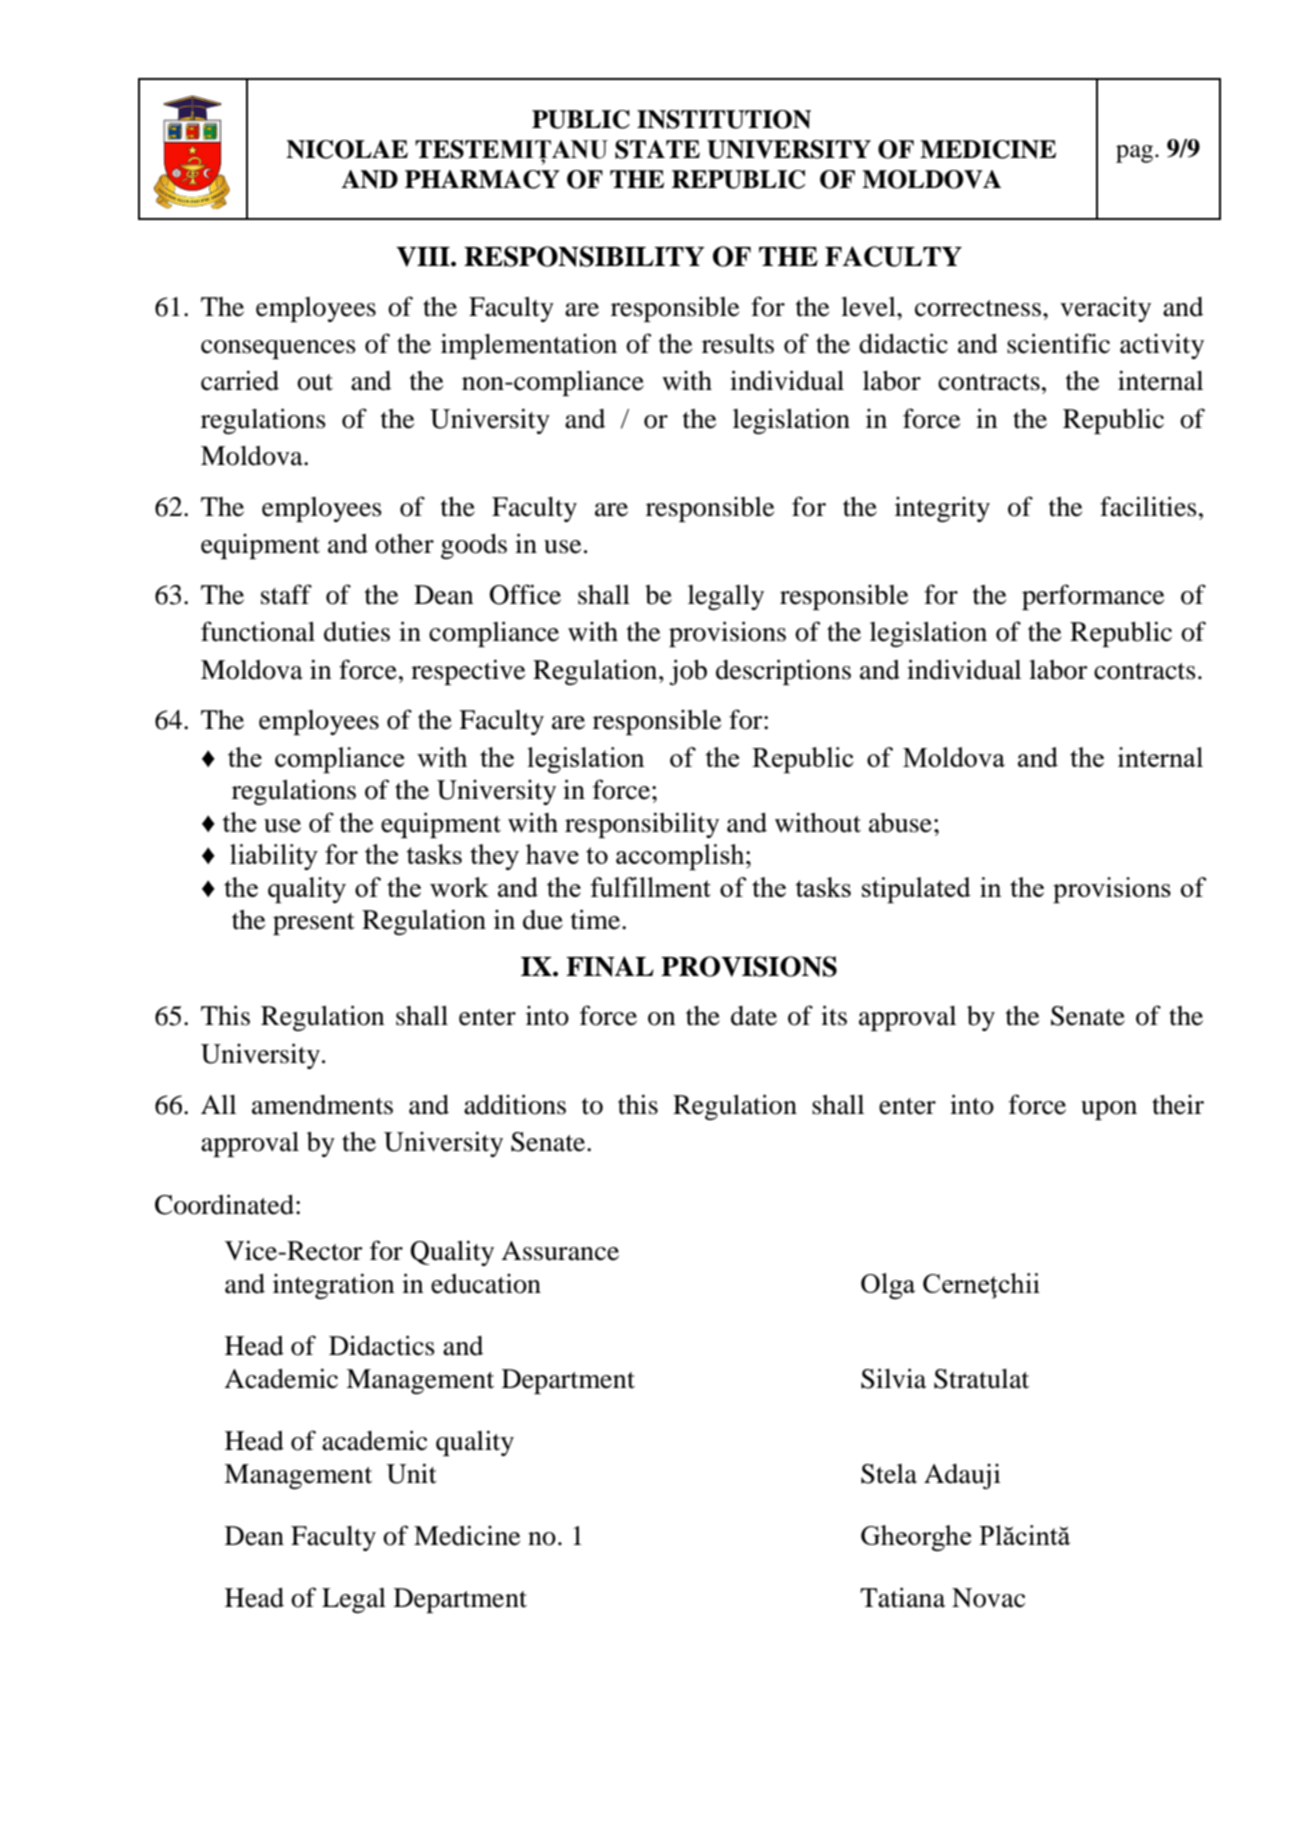 The height and width of the screenshot is (1834, 1297). I want to click on PHARMACY, so click(482, 179).
